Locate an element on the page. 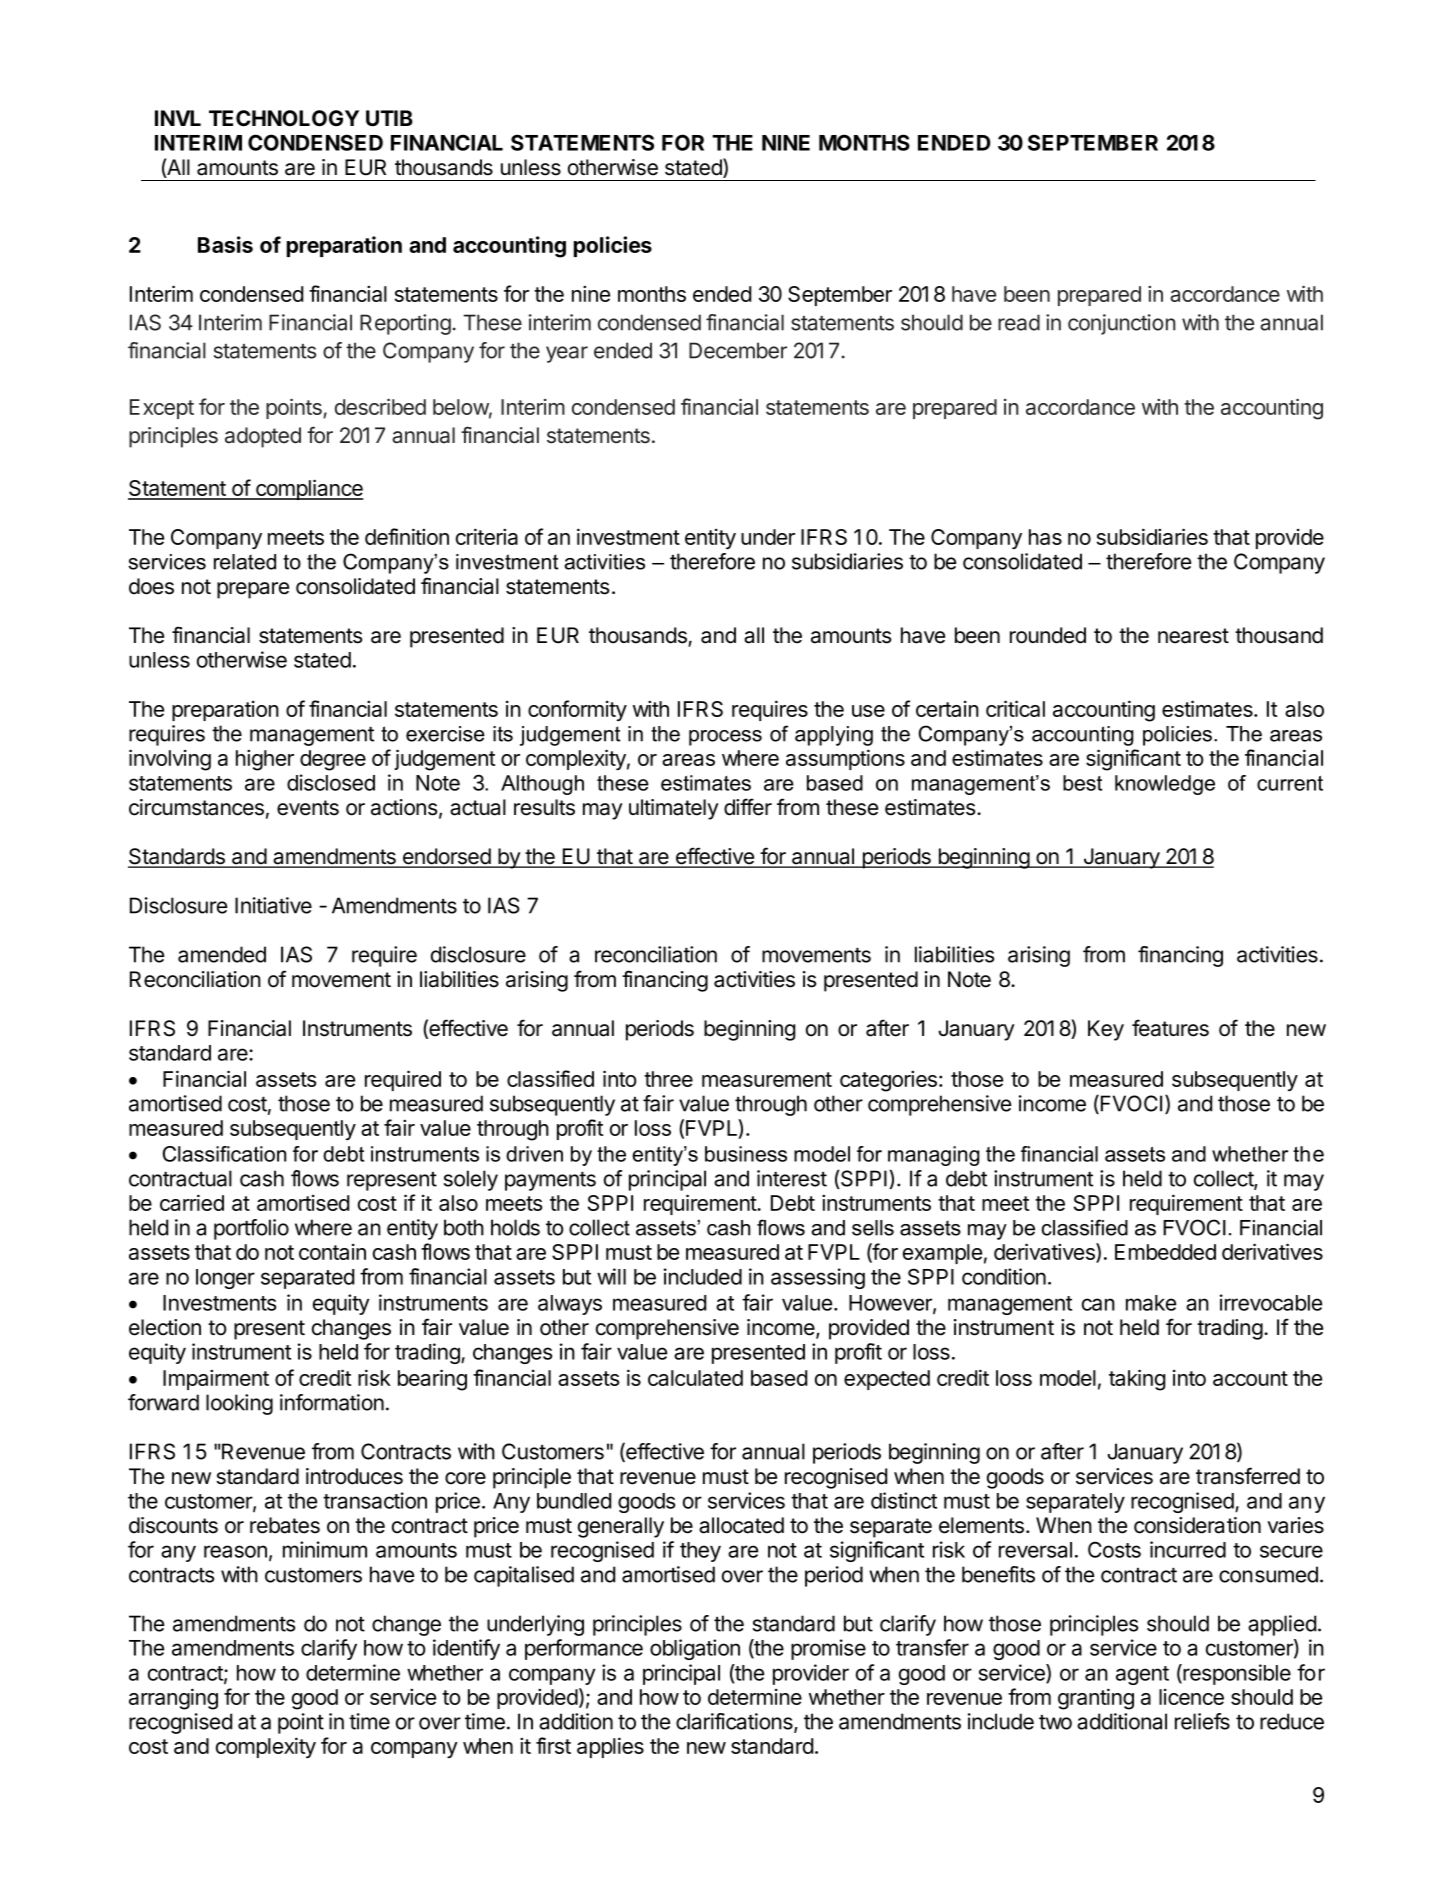  conjunction is located at coordinates (1122, 324).
